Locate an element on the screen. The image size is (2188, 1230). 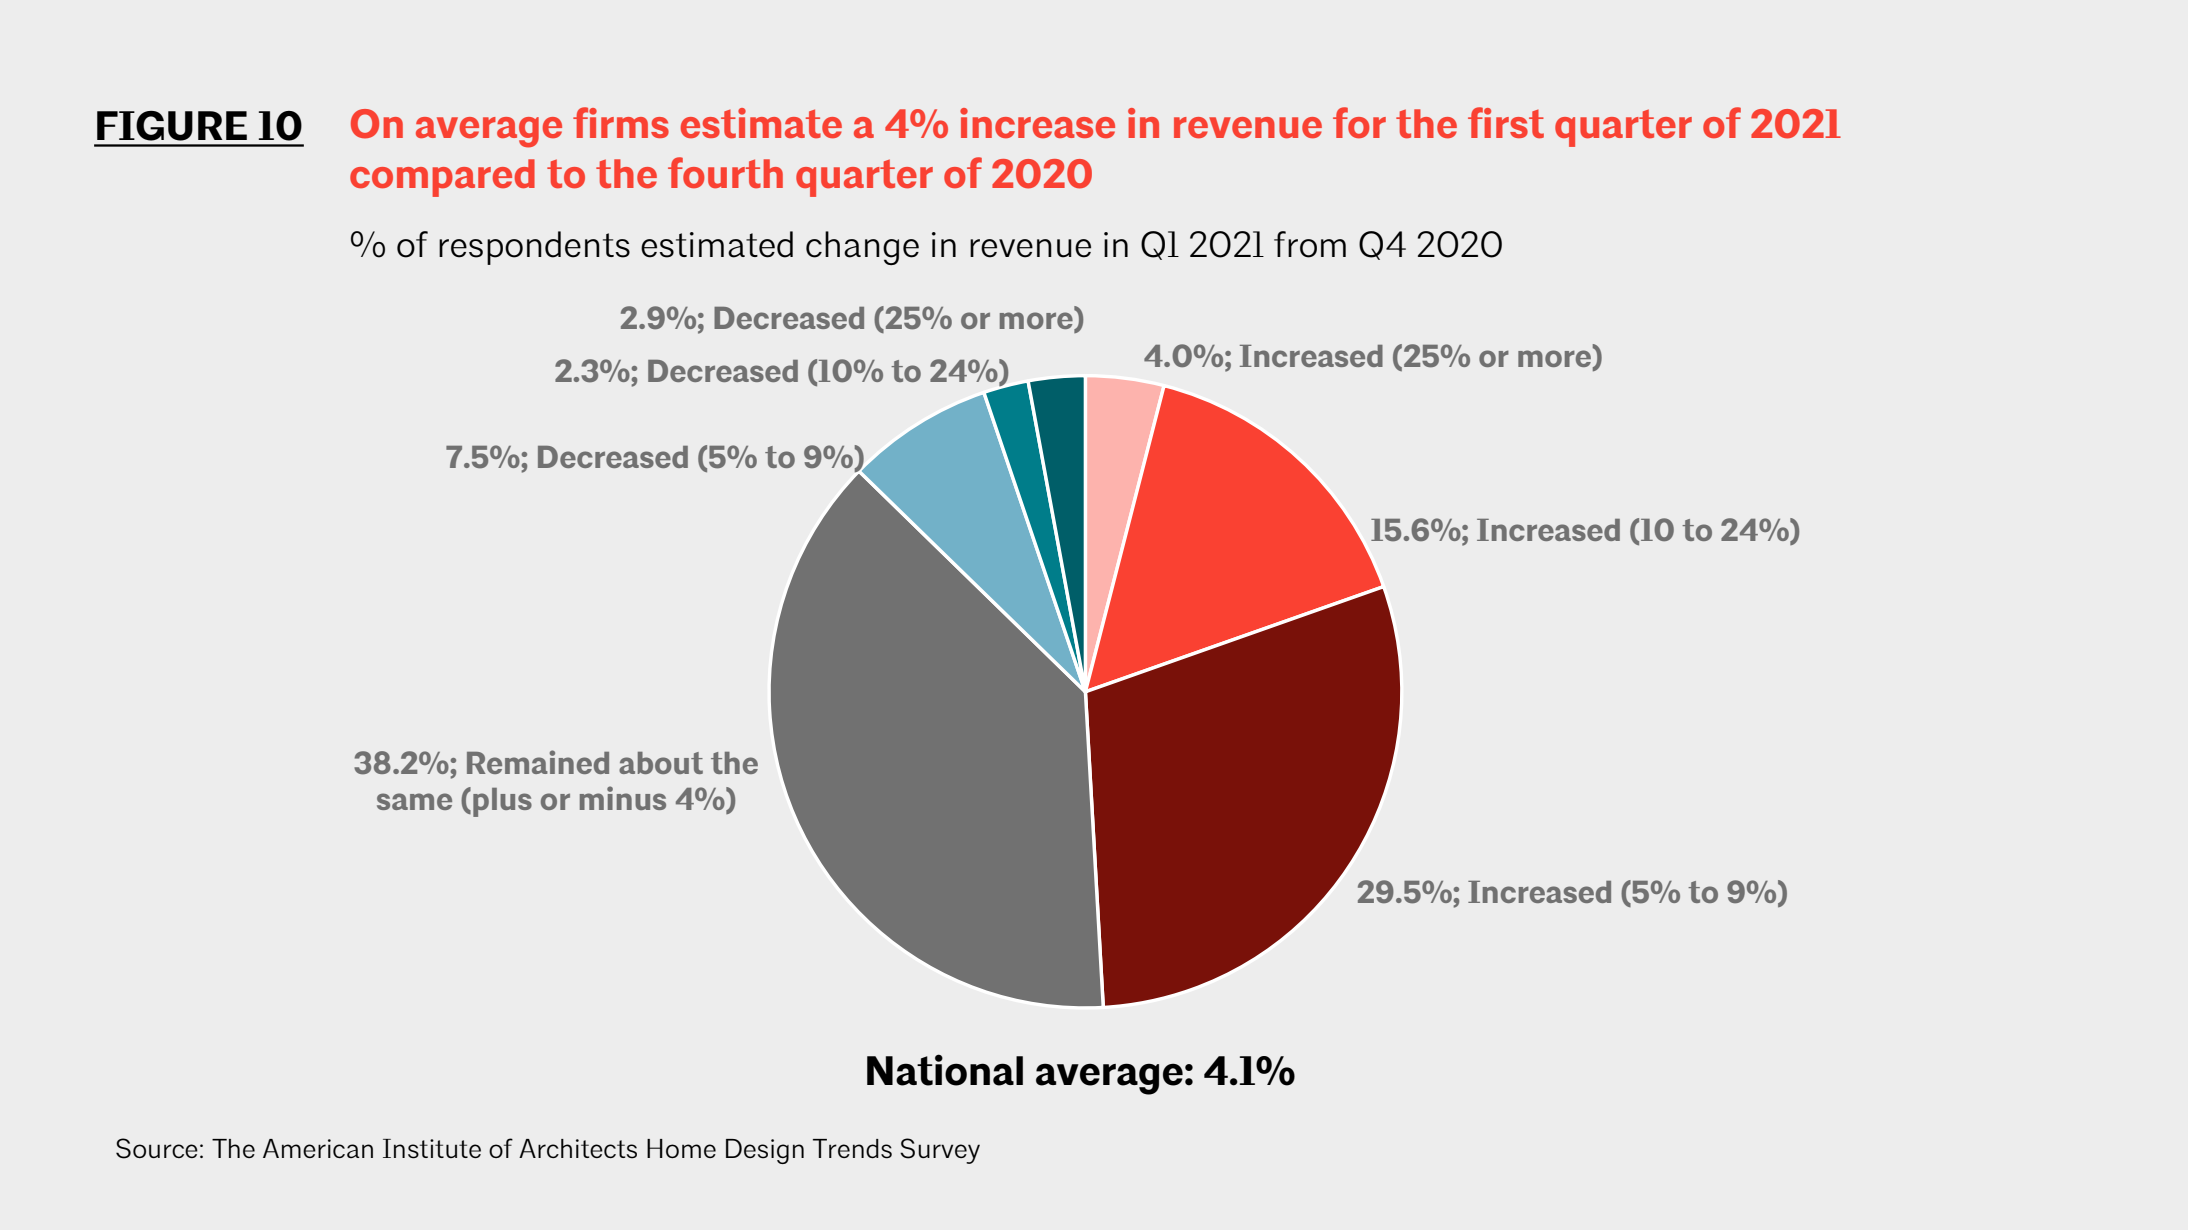
compared is located at coordinates (442, 178).
